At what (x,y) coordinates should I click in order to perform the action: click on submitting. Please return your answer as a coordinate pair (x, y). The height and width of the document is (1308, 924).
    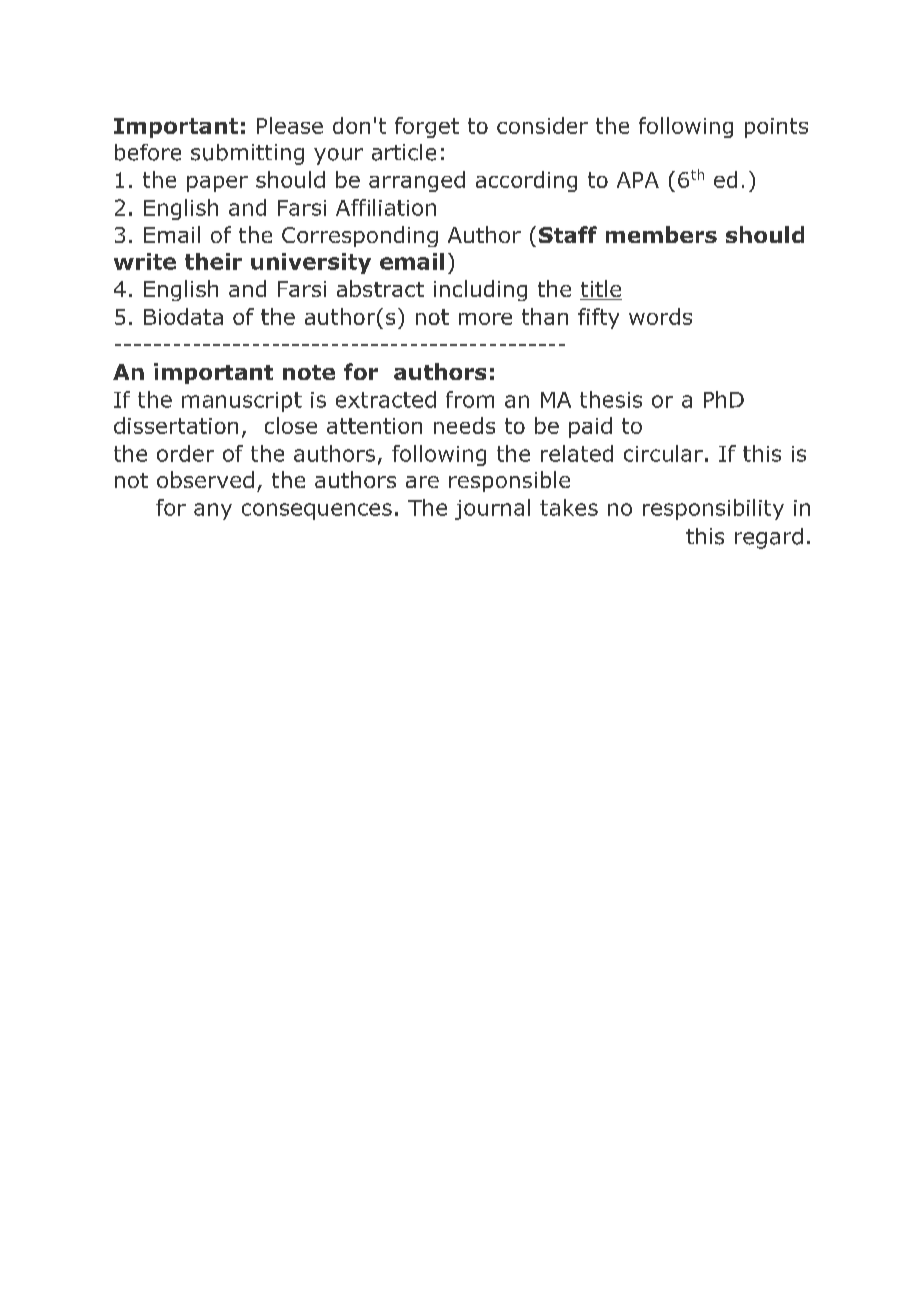
    Looking at the image, I should click on (247, 154).
